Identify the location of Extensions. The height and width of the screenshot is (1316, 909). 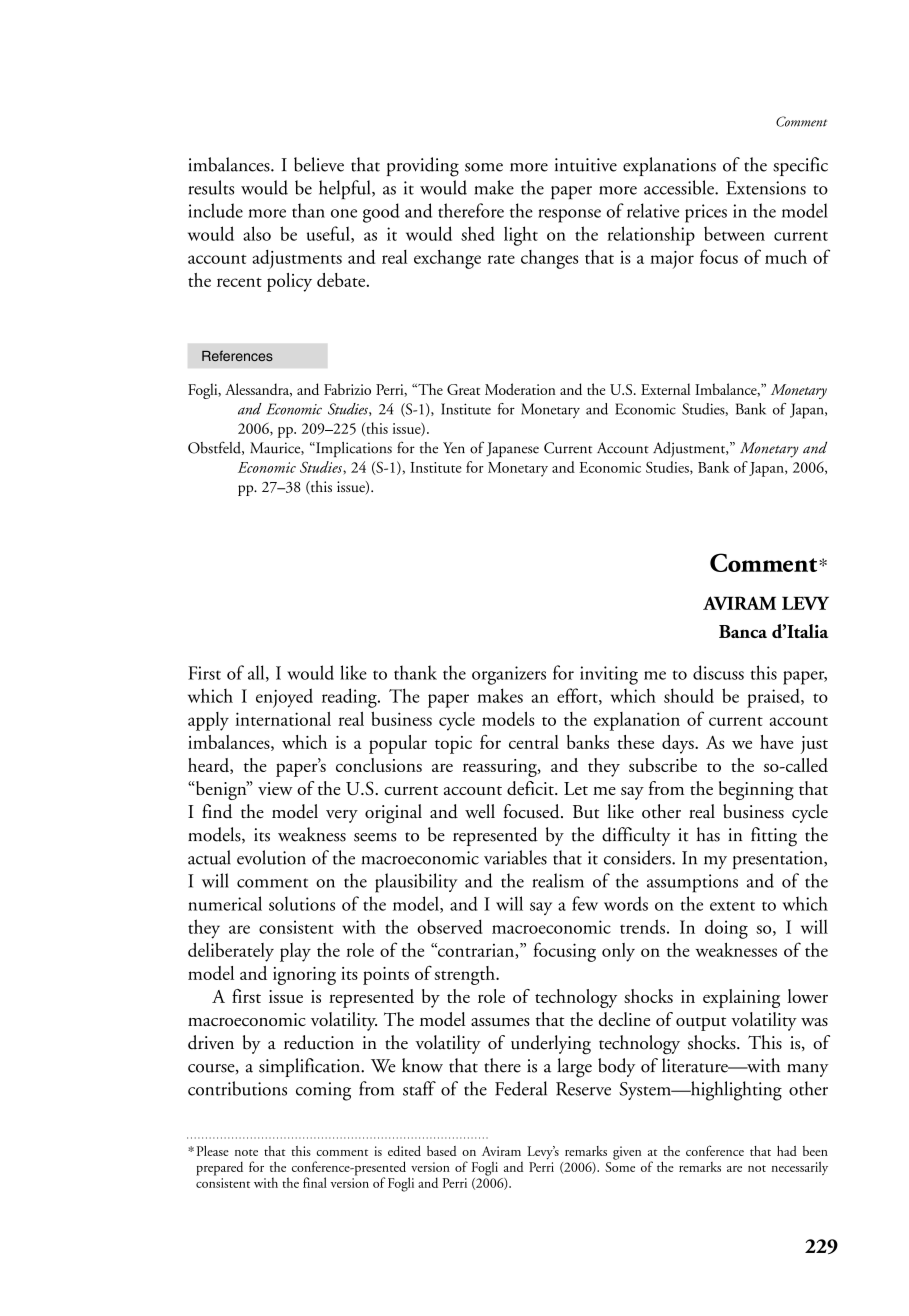
(766, 188).
